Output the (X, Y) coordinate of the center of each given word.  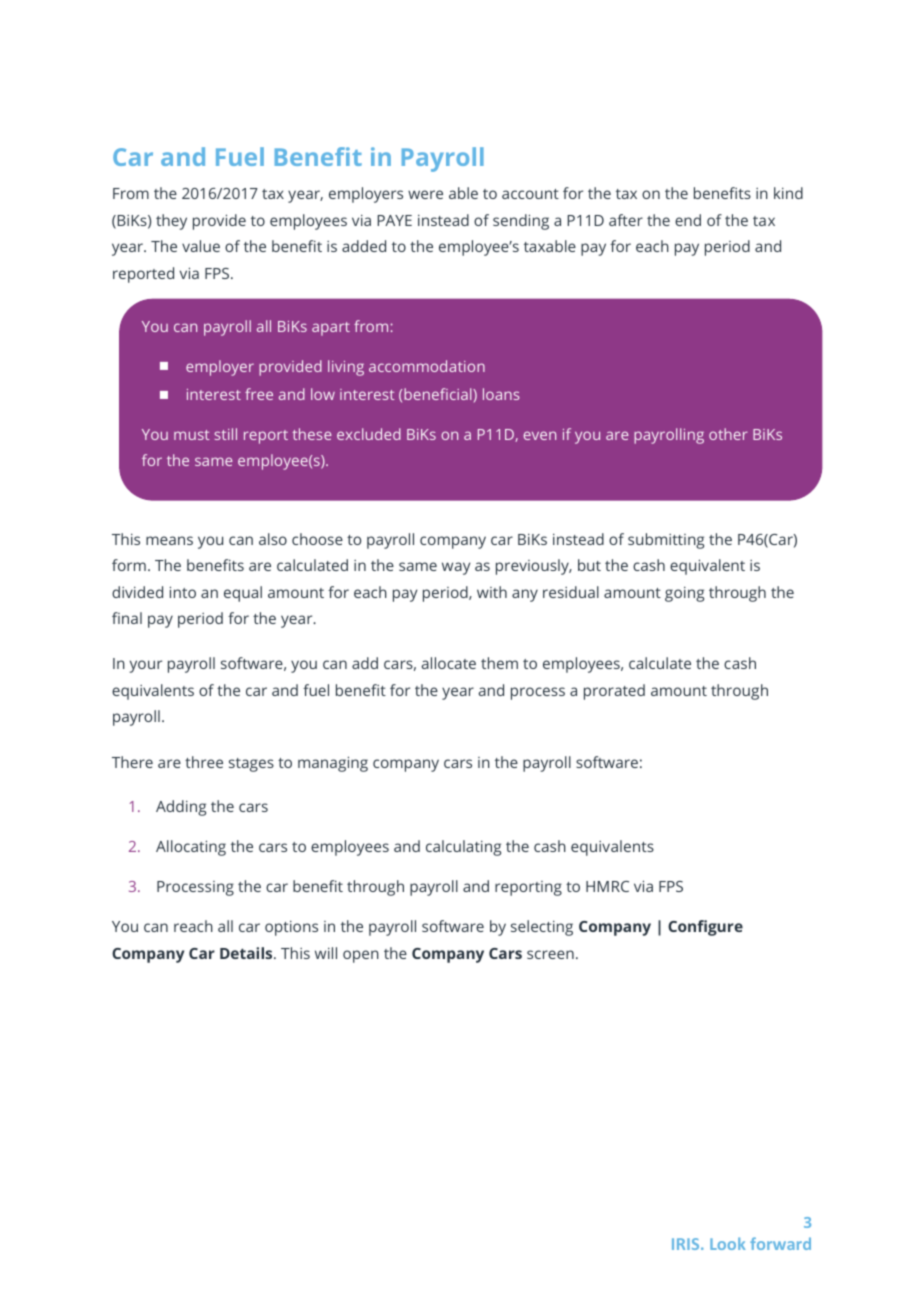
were (425, 194)
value (201, 246)
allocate (449, 663)
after (626, 220)
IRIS (687, 1244)
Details (247, 953)
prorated (614, 692)
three (204, 762)
